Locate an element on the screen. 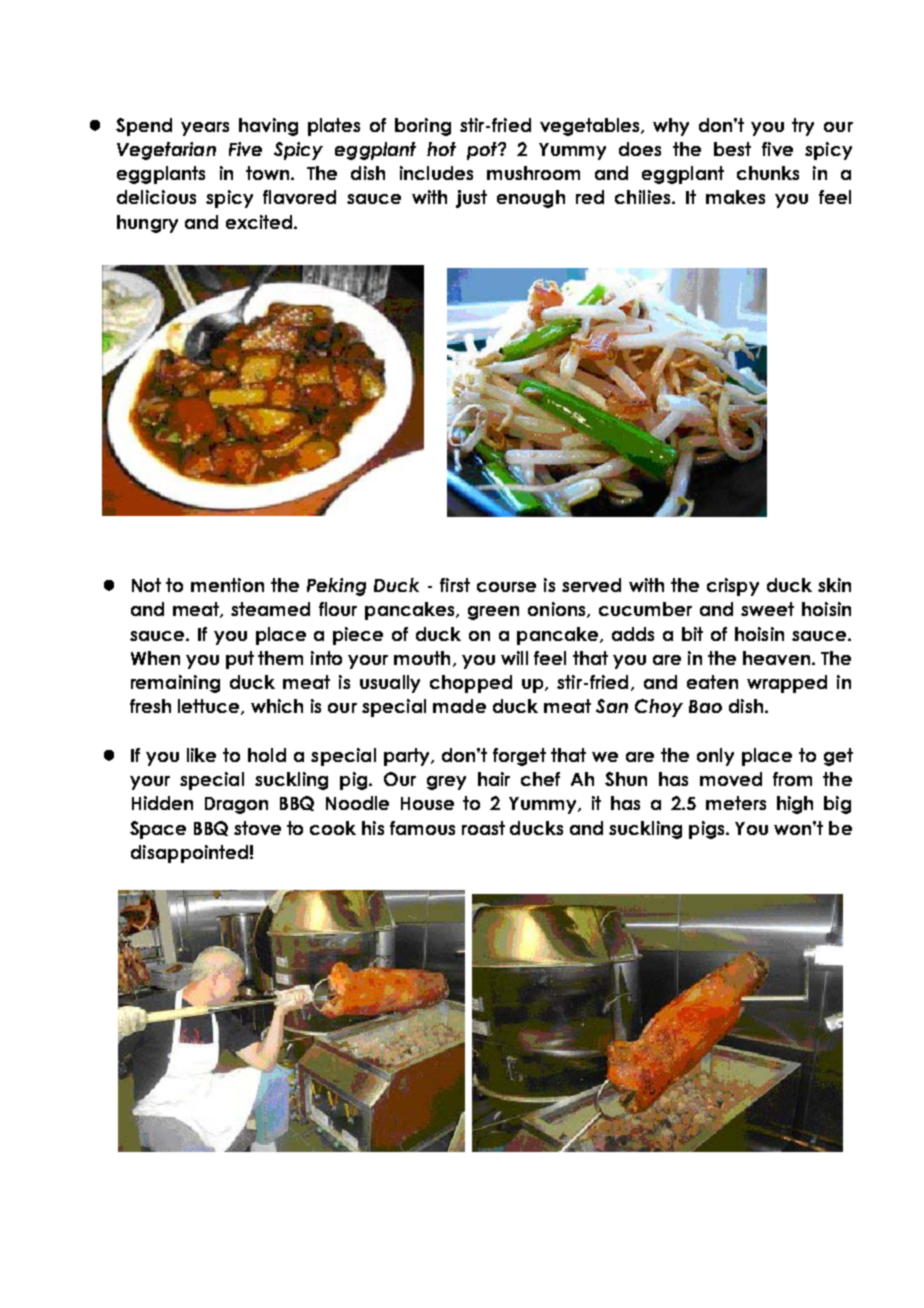 This screenshot has height=1308, width=924. years is located at coordinates (205, 129).
